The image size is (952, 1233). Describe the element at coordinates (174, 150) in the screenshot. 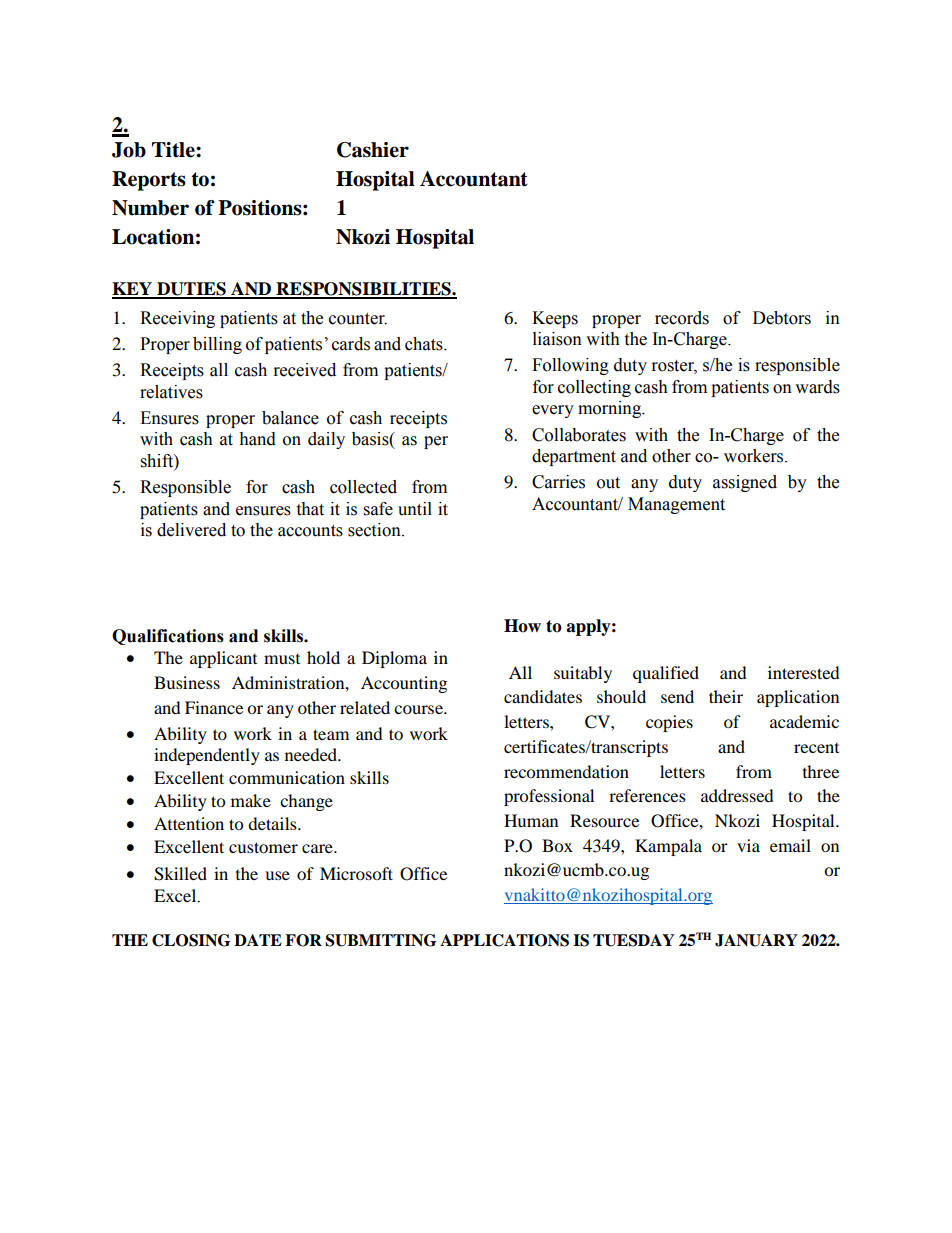

I see `Title` at that location.
